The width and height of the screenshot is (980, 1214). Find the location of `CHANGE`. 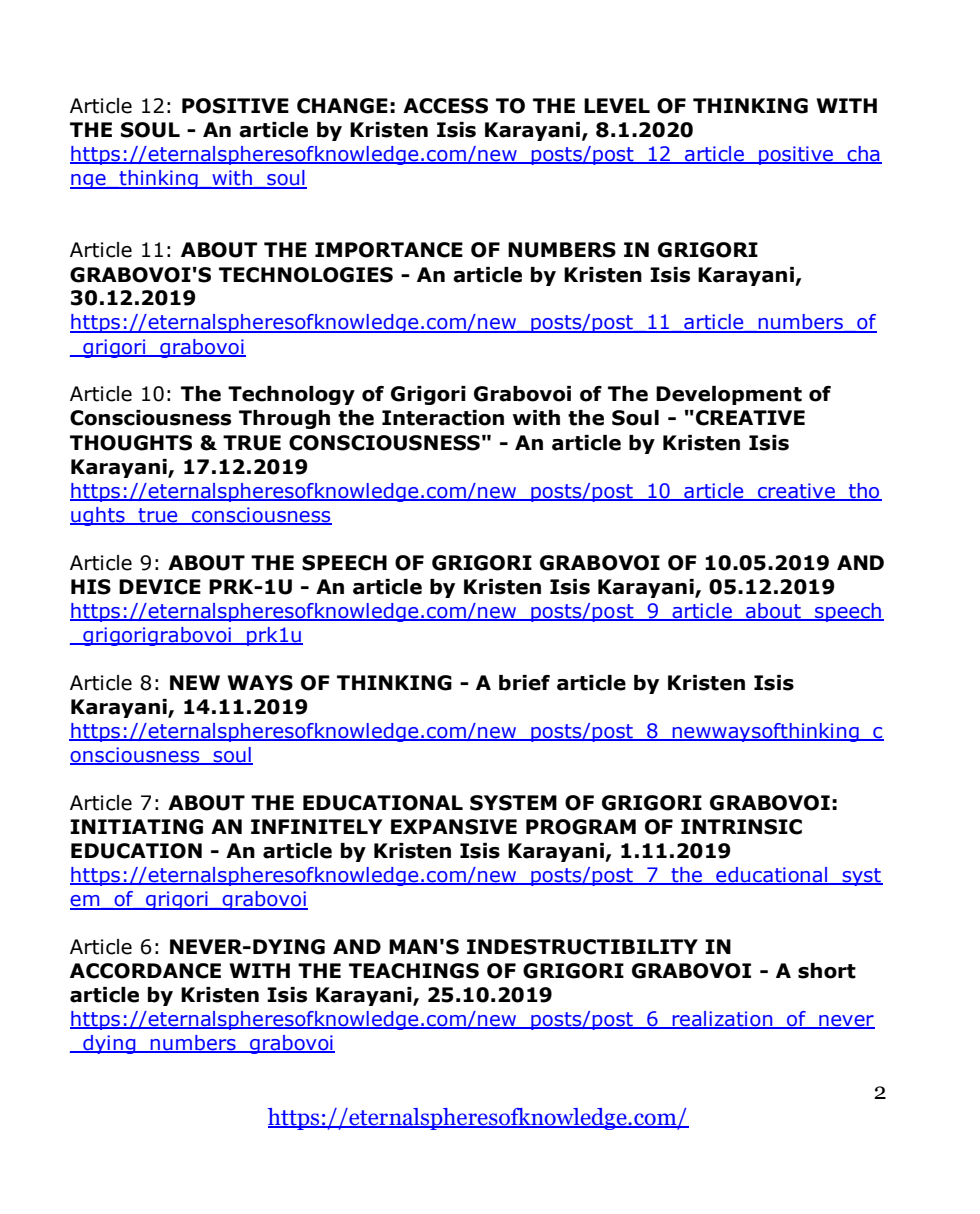

CHANGE is located at coordinates (342, 106).
